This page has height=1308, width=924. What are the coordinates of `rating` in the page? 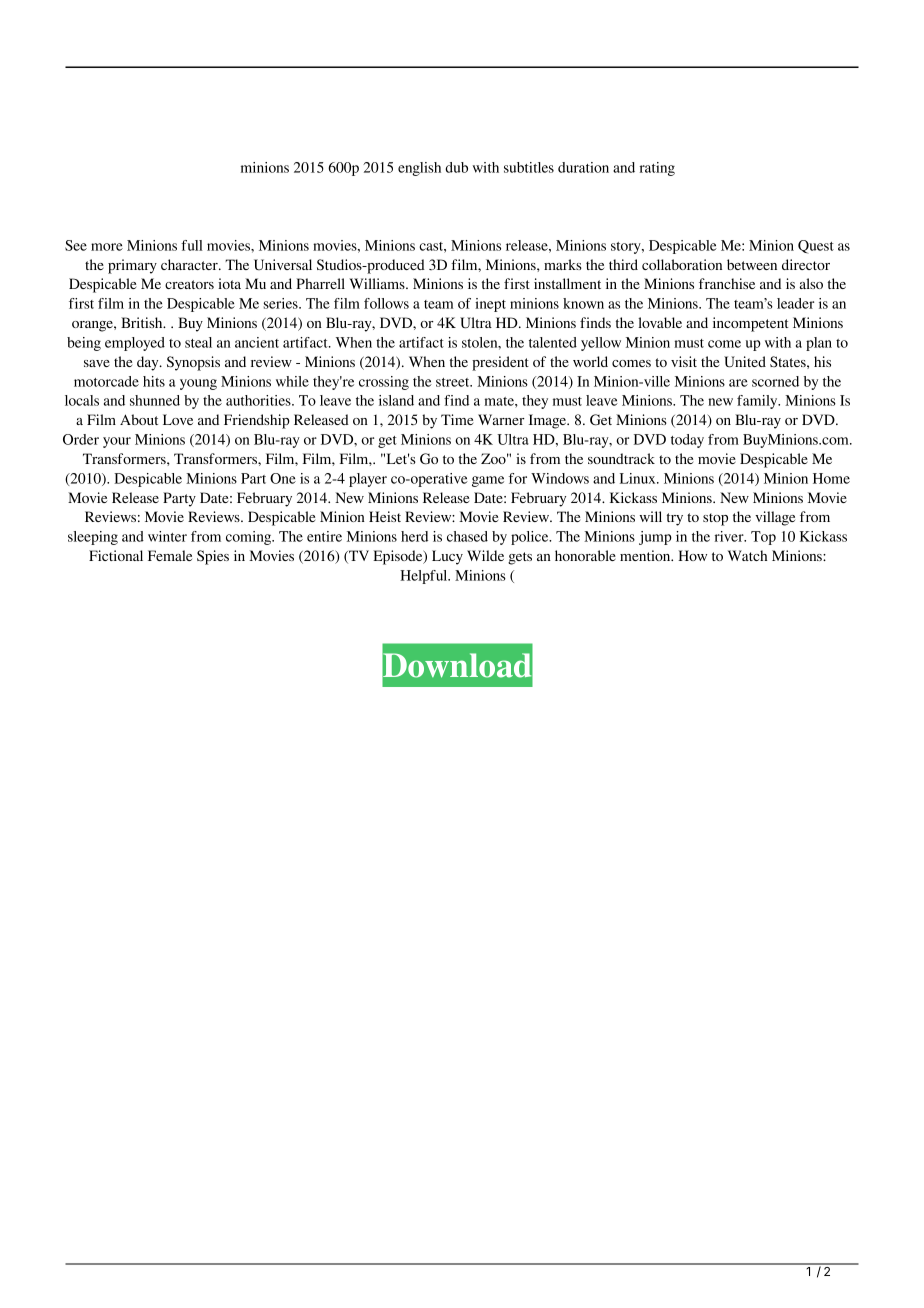 It's located at (657, 169).
